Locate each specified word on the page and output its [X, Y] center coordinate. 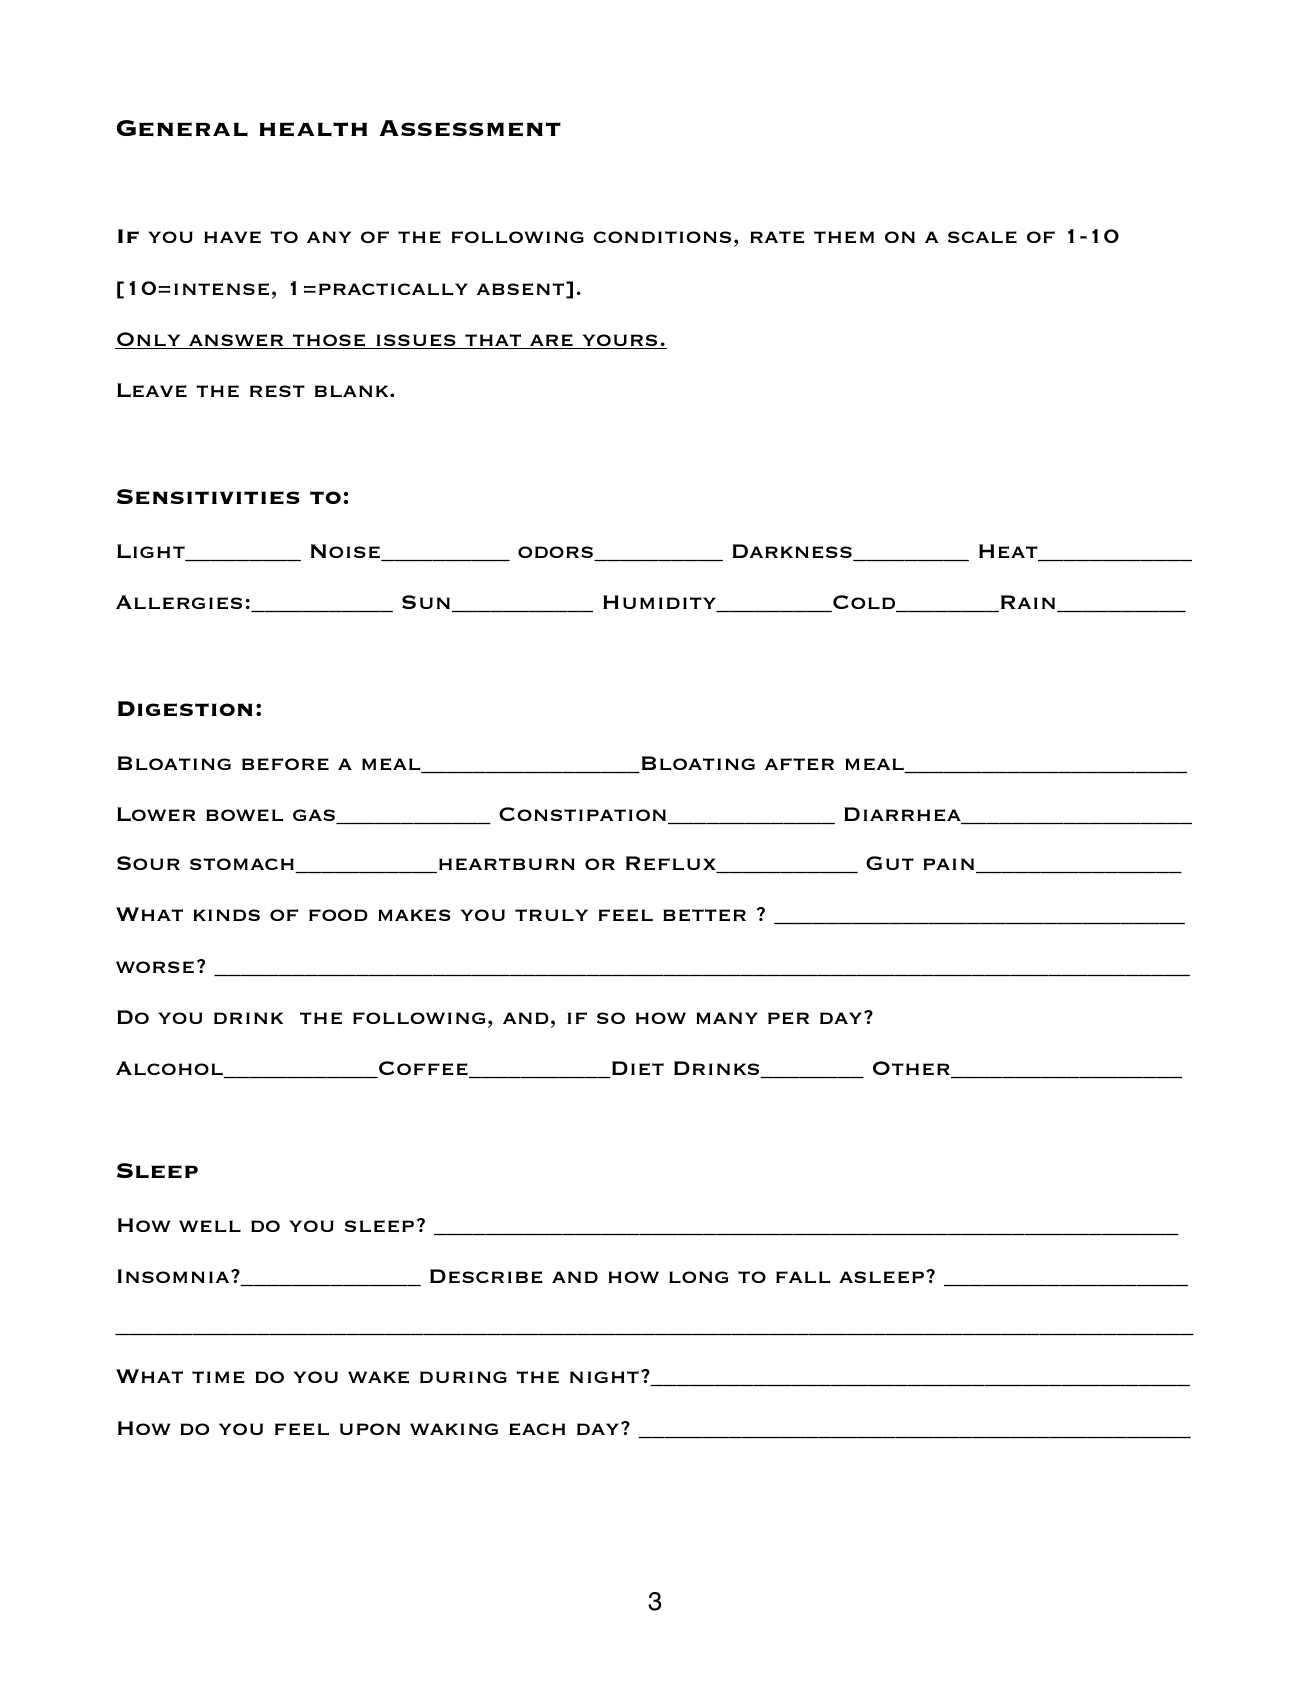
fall [803, 1277]
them [844, 237]
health [313, 129]
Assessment [470, 128]
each [537, 1429]
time [218, 1377]
